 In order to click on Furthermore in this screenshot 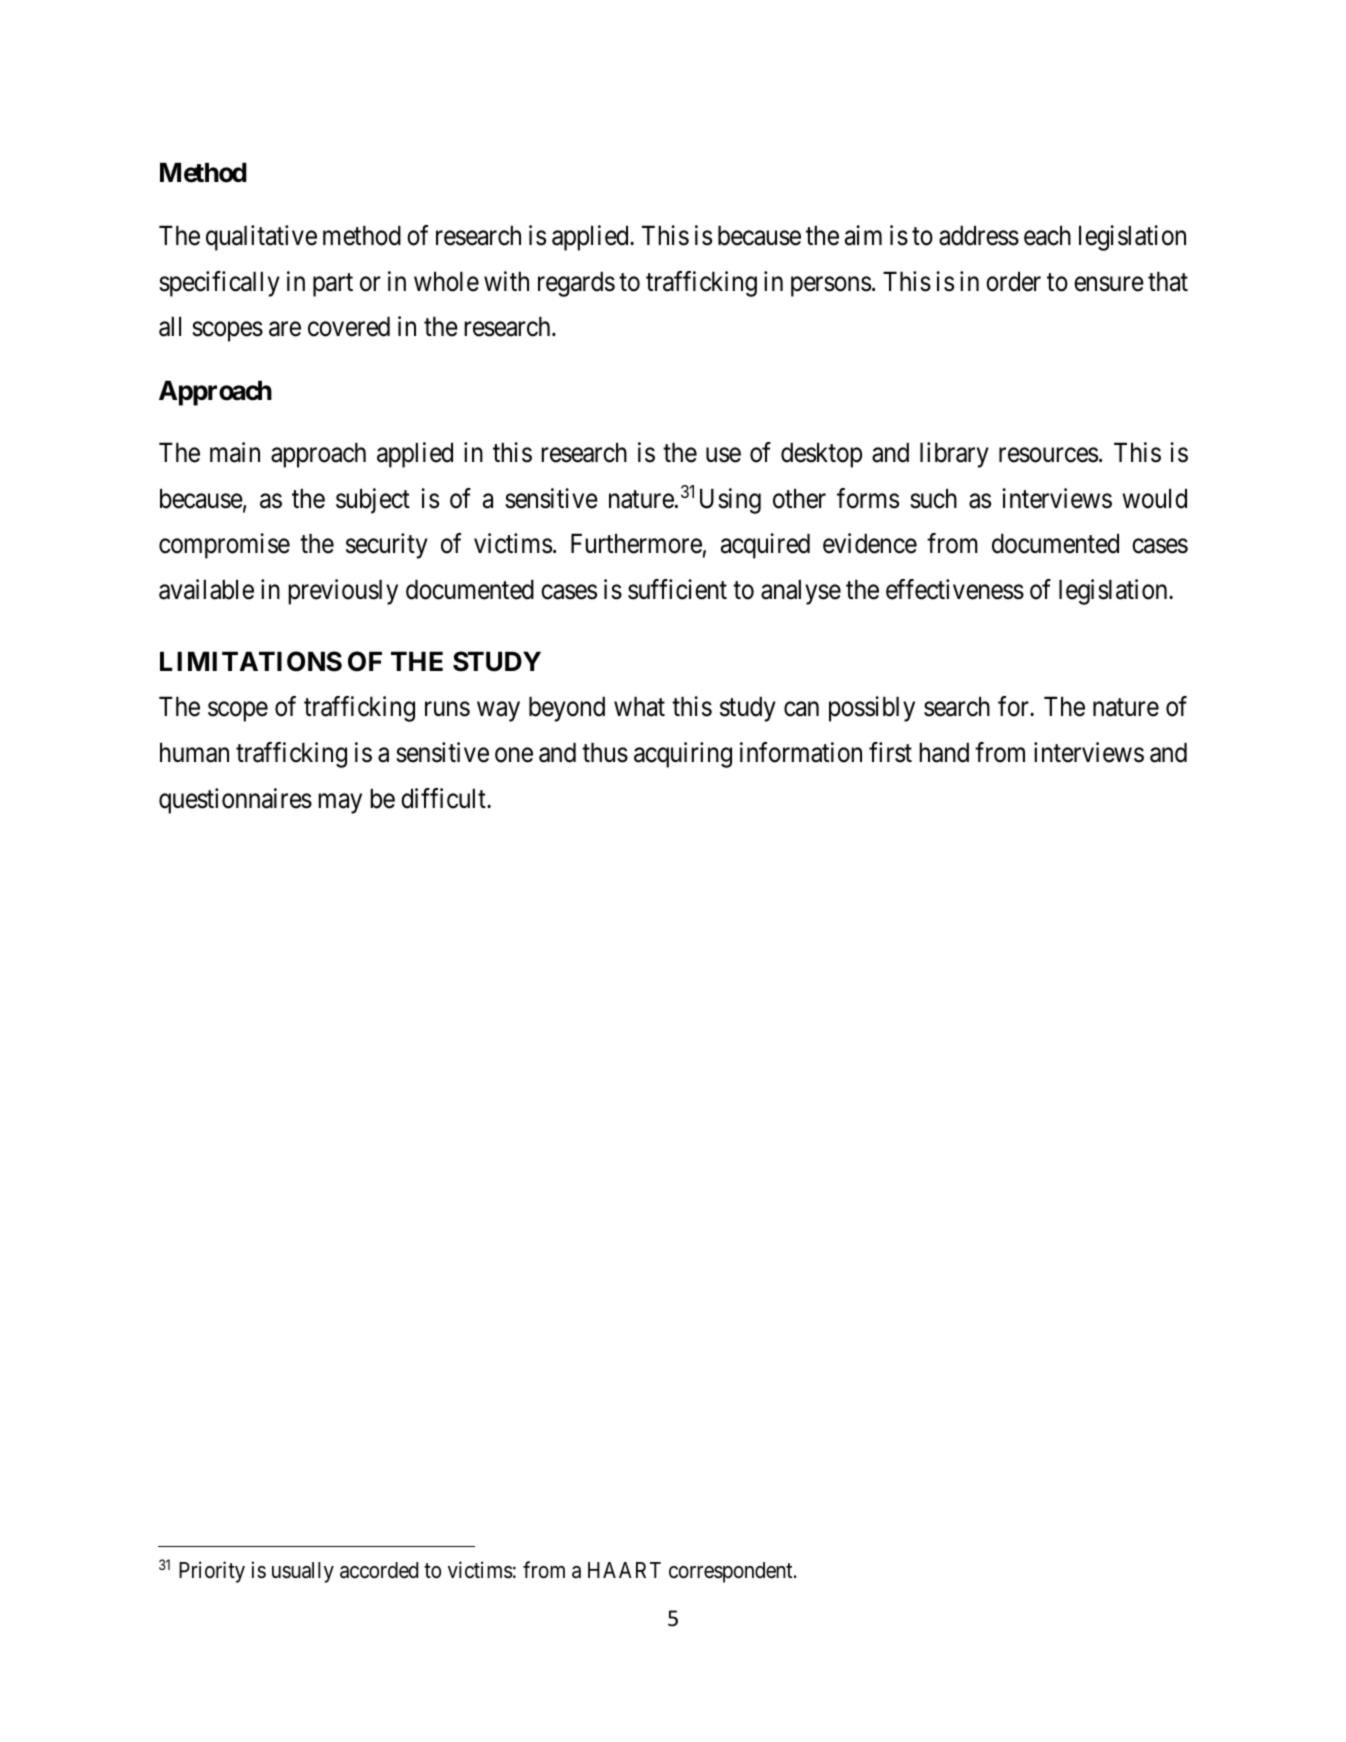, I will do `click(636, 543)`.
